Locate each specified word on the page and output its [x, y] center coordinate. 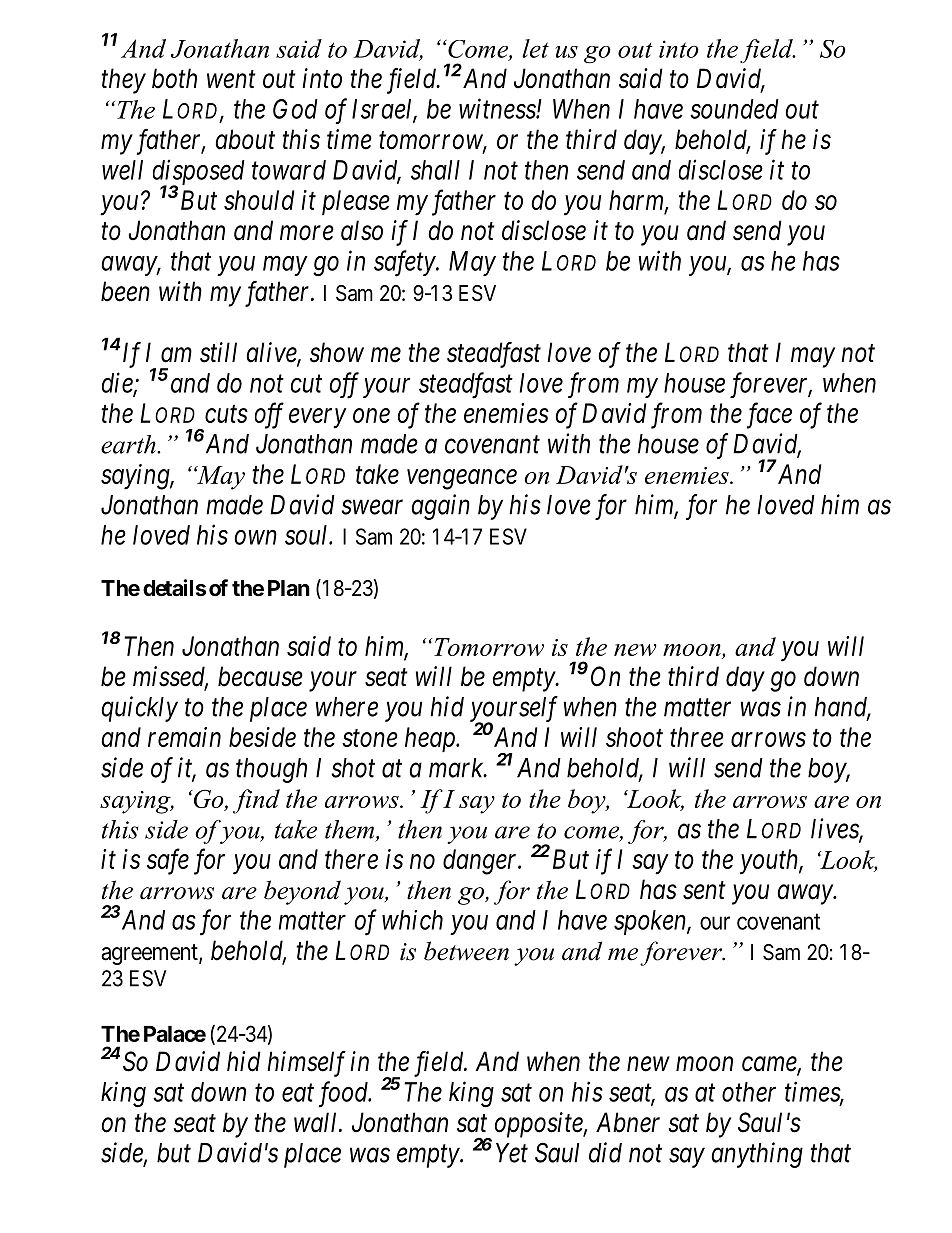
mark [457, 768]
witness [498, 109]
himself [306, 1064]
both [174, 78]
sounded [734, 109]
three [697, 737]
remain [184, 737]
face [769, 415]
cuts [226, 414]
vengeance [462, 480]
